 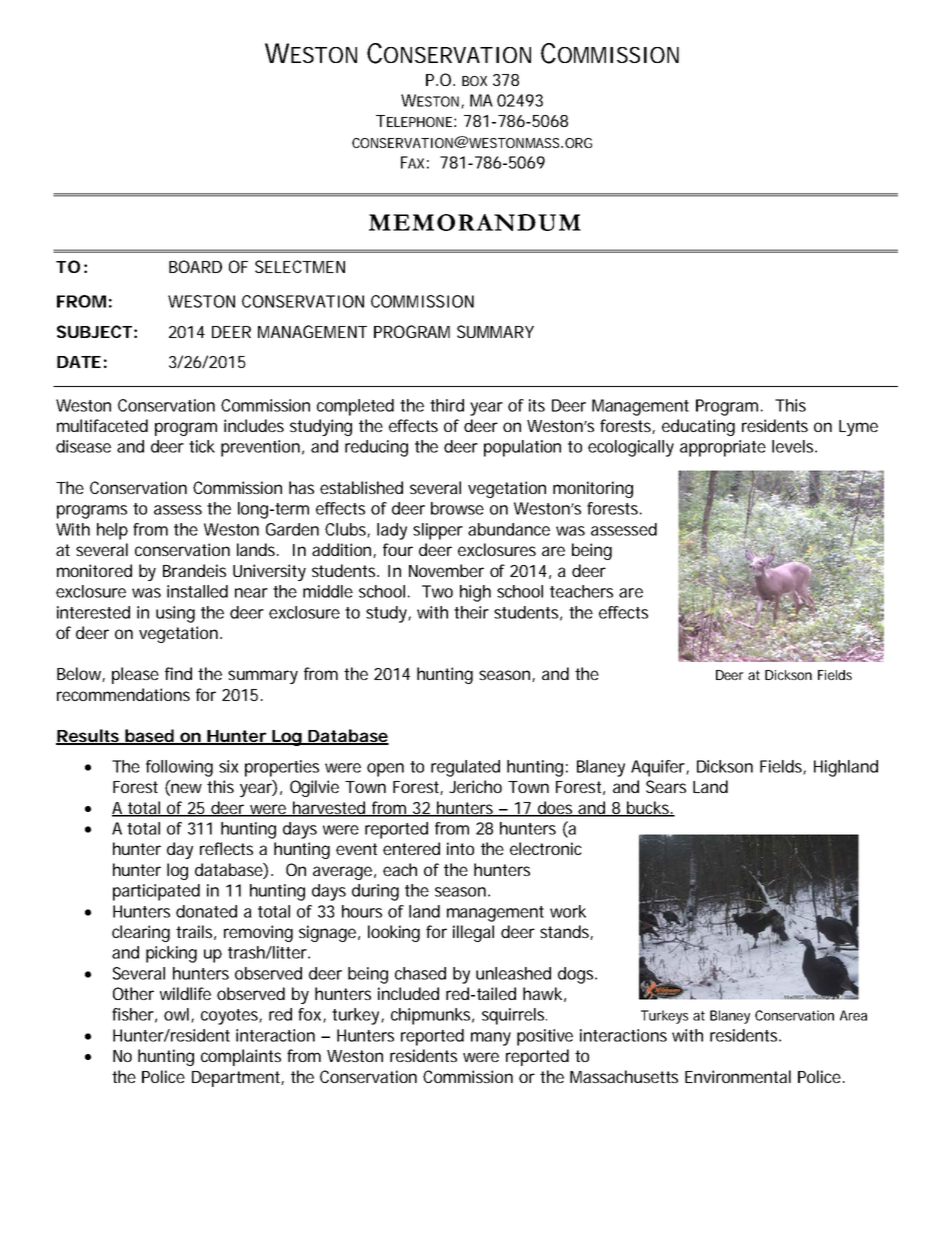 What do you see at coordinates (475, 222) in the screenshot?
I see `MEMORANDUM` at bounding box center [475, 222].
